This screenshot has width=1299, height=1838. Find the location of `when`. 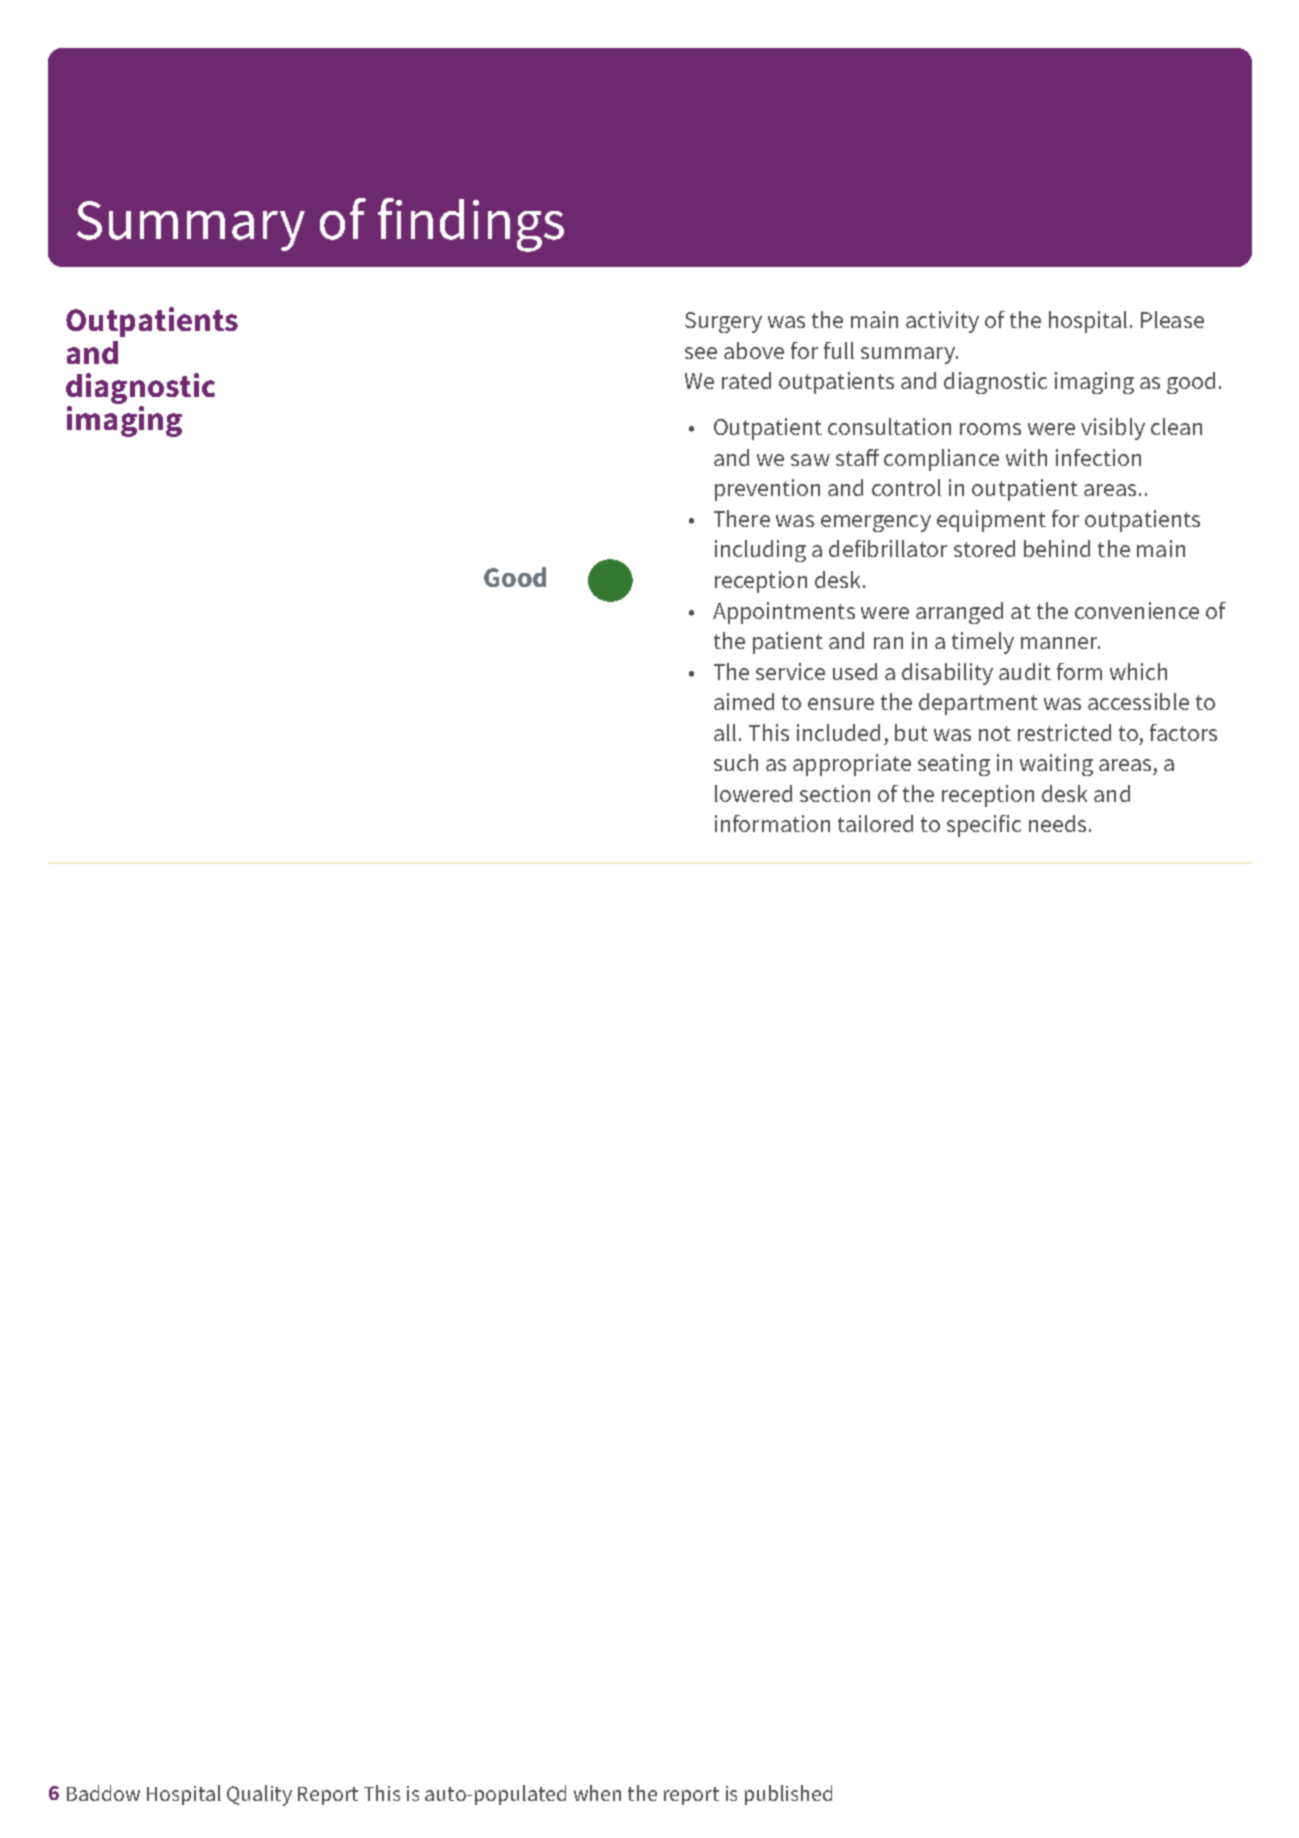

when is located at coordinates (597, 1793).
